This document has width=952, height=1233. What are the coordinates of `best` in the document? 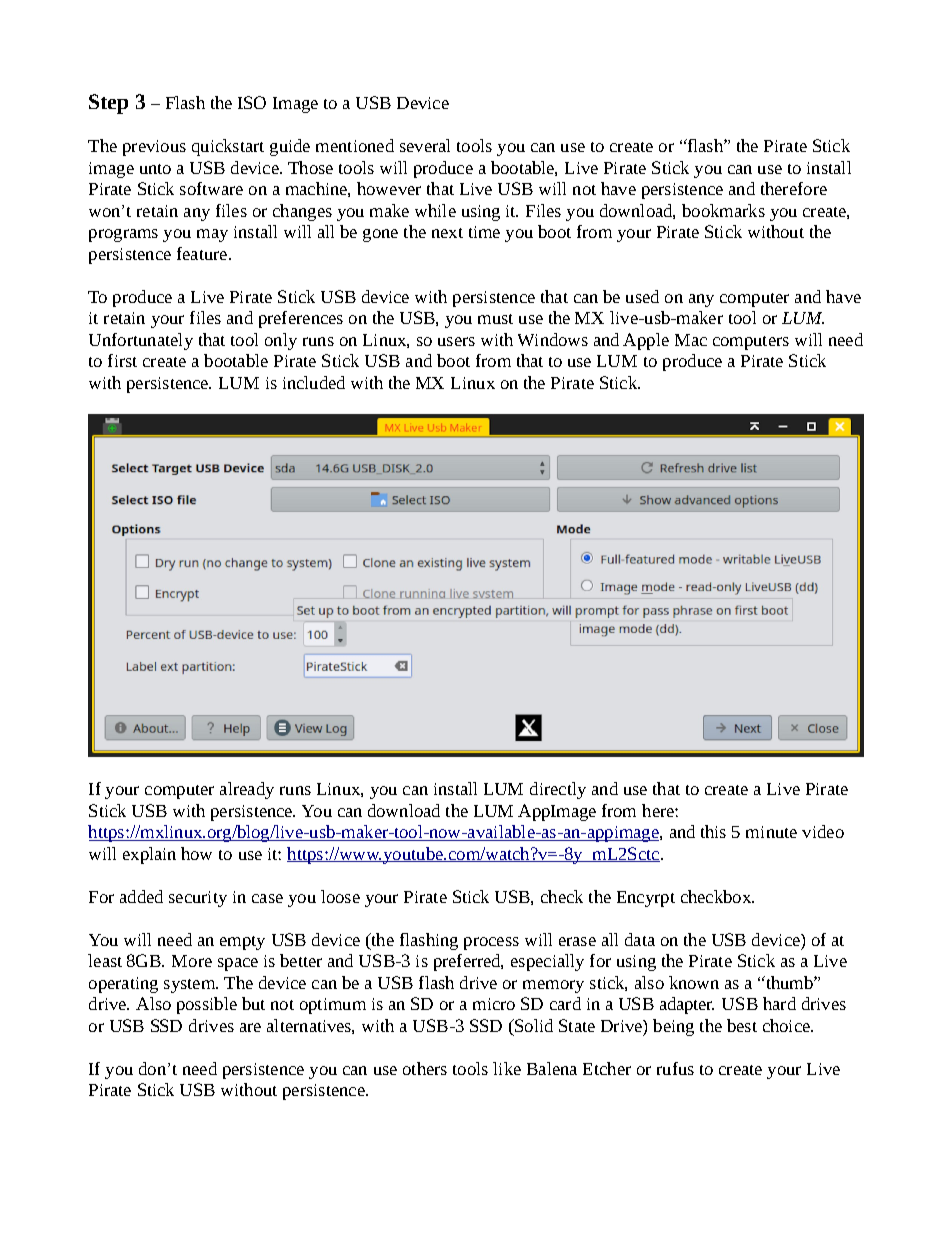 It's located at (742, 1025).
